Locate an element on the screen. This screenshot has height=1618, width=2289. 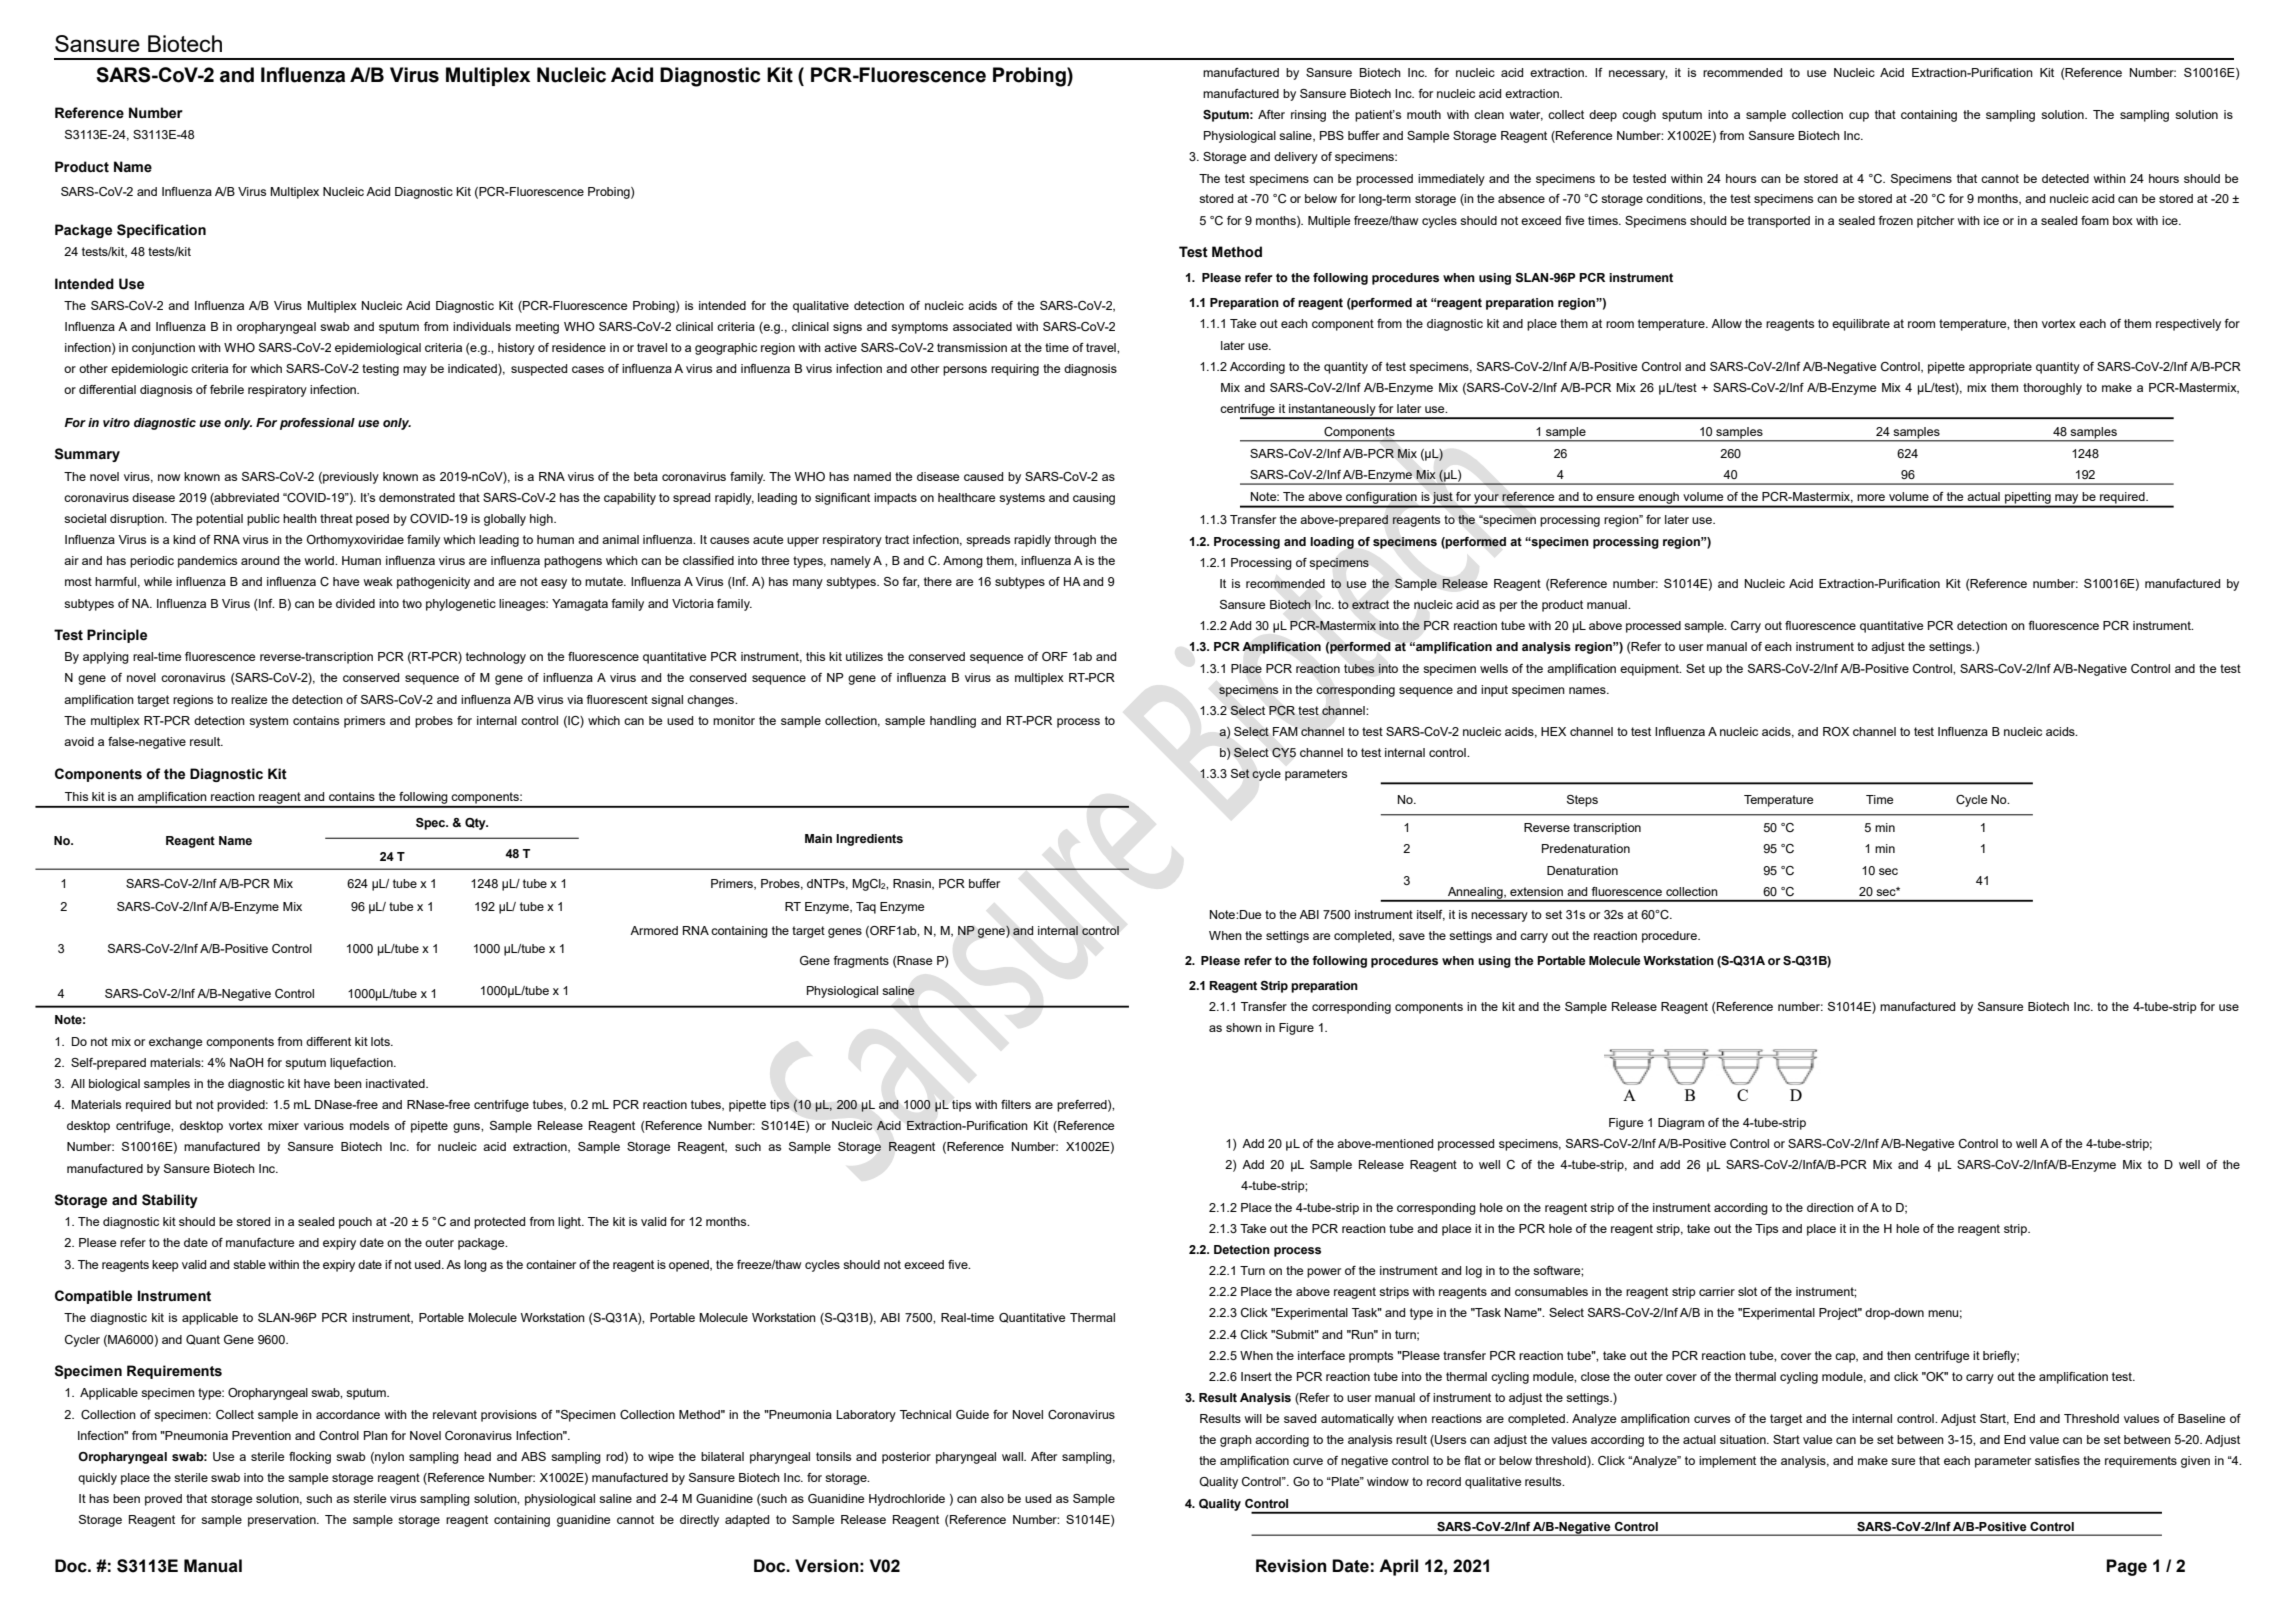
preservation is located at coordinates (283, 1521).
